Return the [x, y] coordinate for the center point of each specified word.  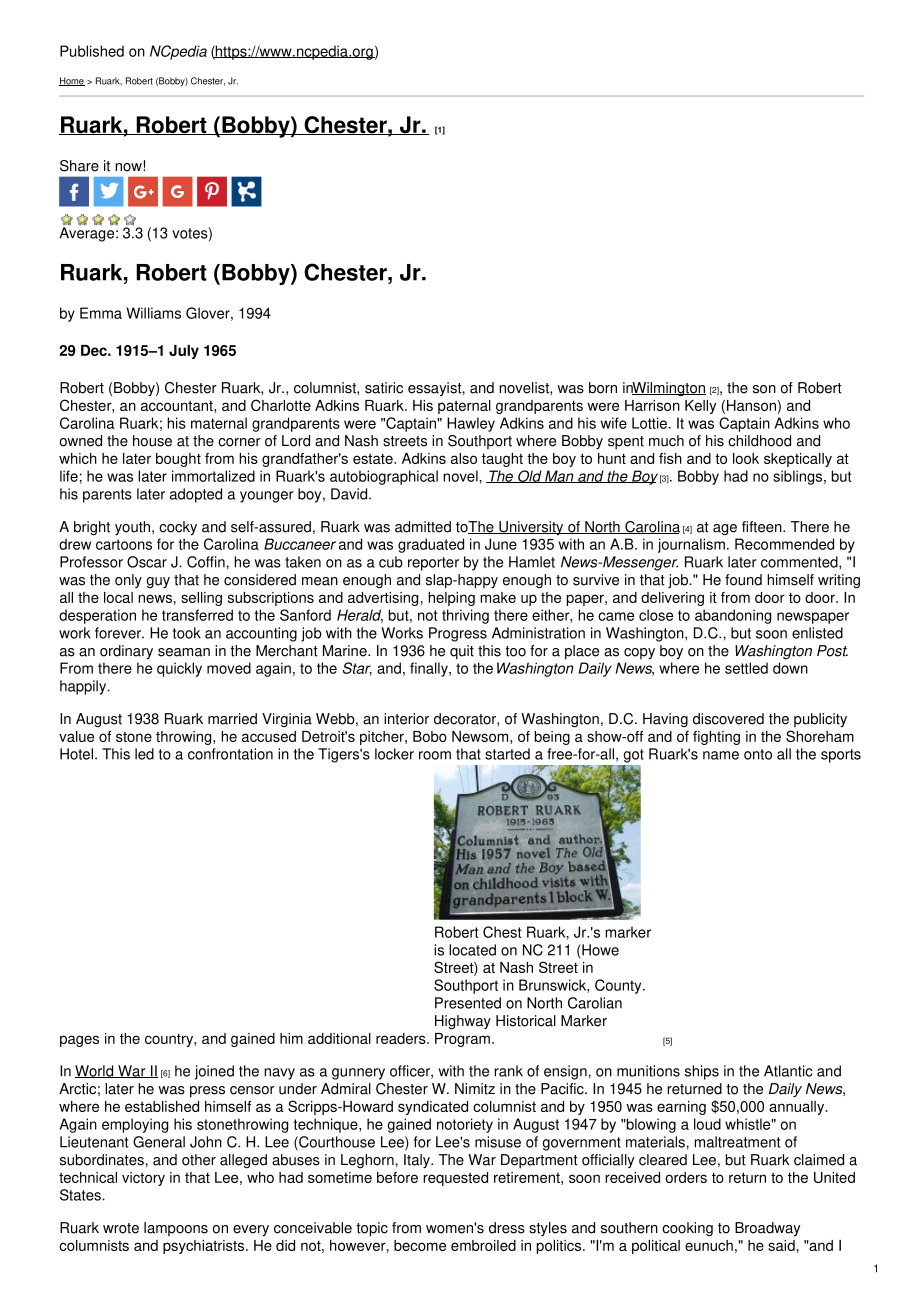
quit [462, 652]
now [128, 167]
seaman [184, 652]
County [619, 986]
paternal [464, 407]
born [603, 388]
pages [79, 1041]
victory [143, 1179]
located [472, 950]
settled [746, 668]
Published [92, 51]
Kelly [700, 407]
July [184, 352]
